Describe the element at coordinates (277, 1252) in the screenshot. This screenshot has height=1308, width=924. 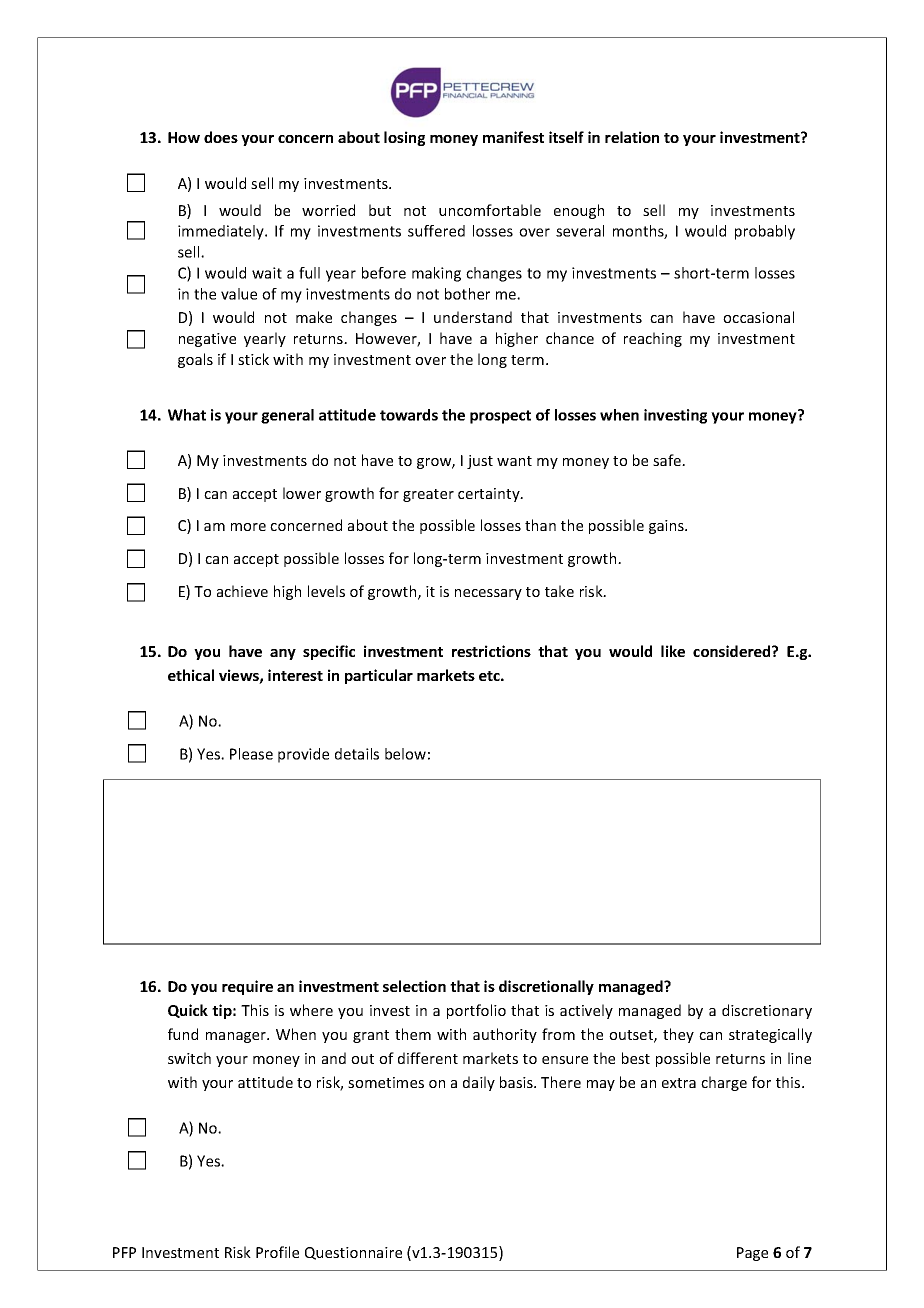
I see `Profile` at that location.
